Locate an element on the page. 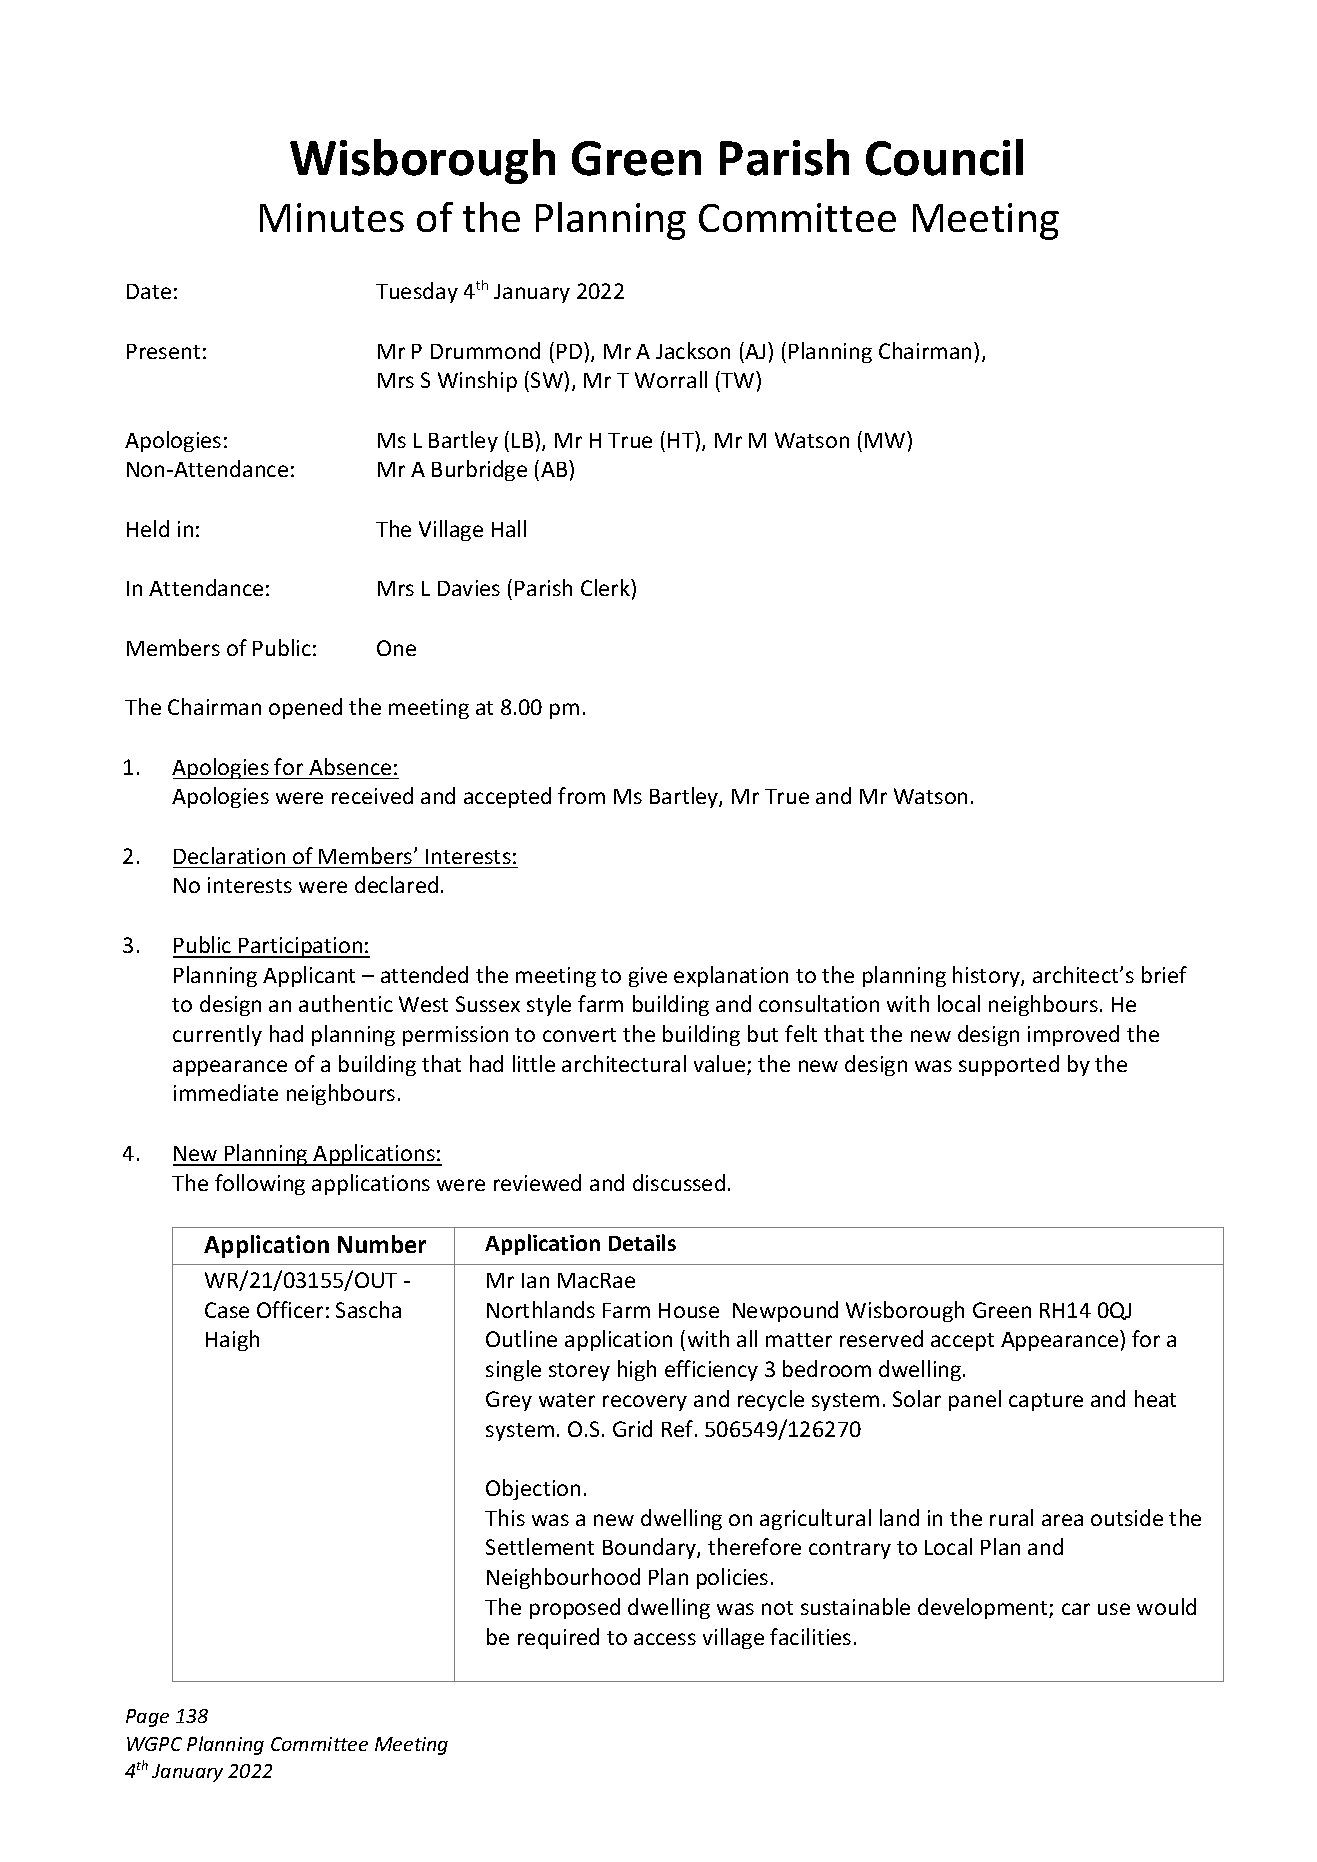  Officer is located at coordinates (290, 1309).
